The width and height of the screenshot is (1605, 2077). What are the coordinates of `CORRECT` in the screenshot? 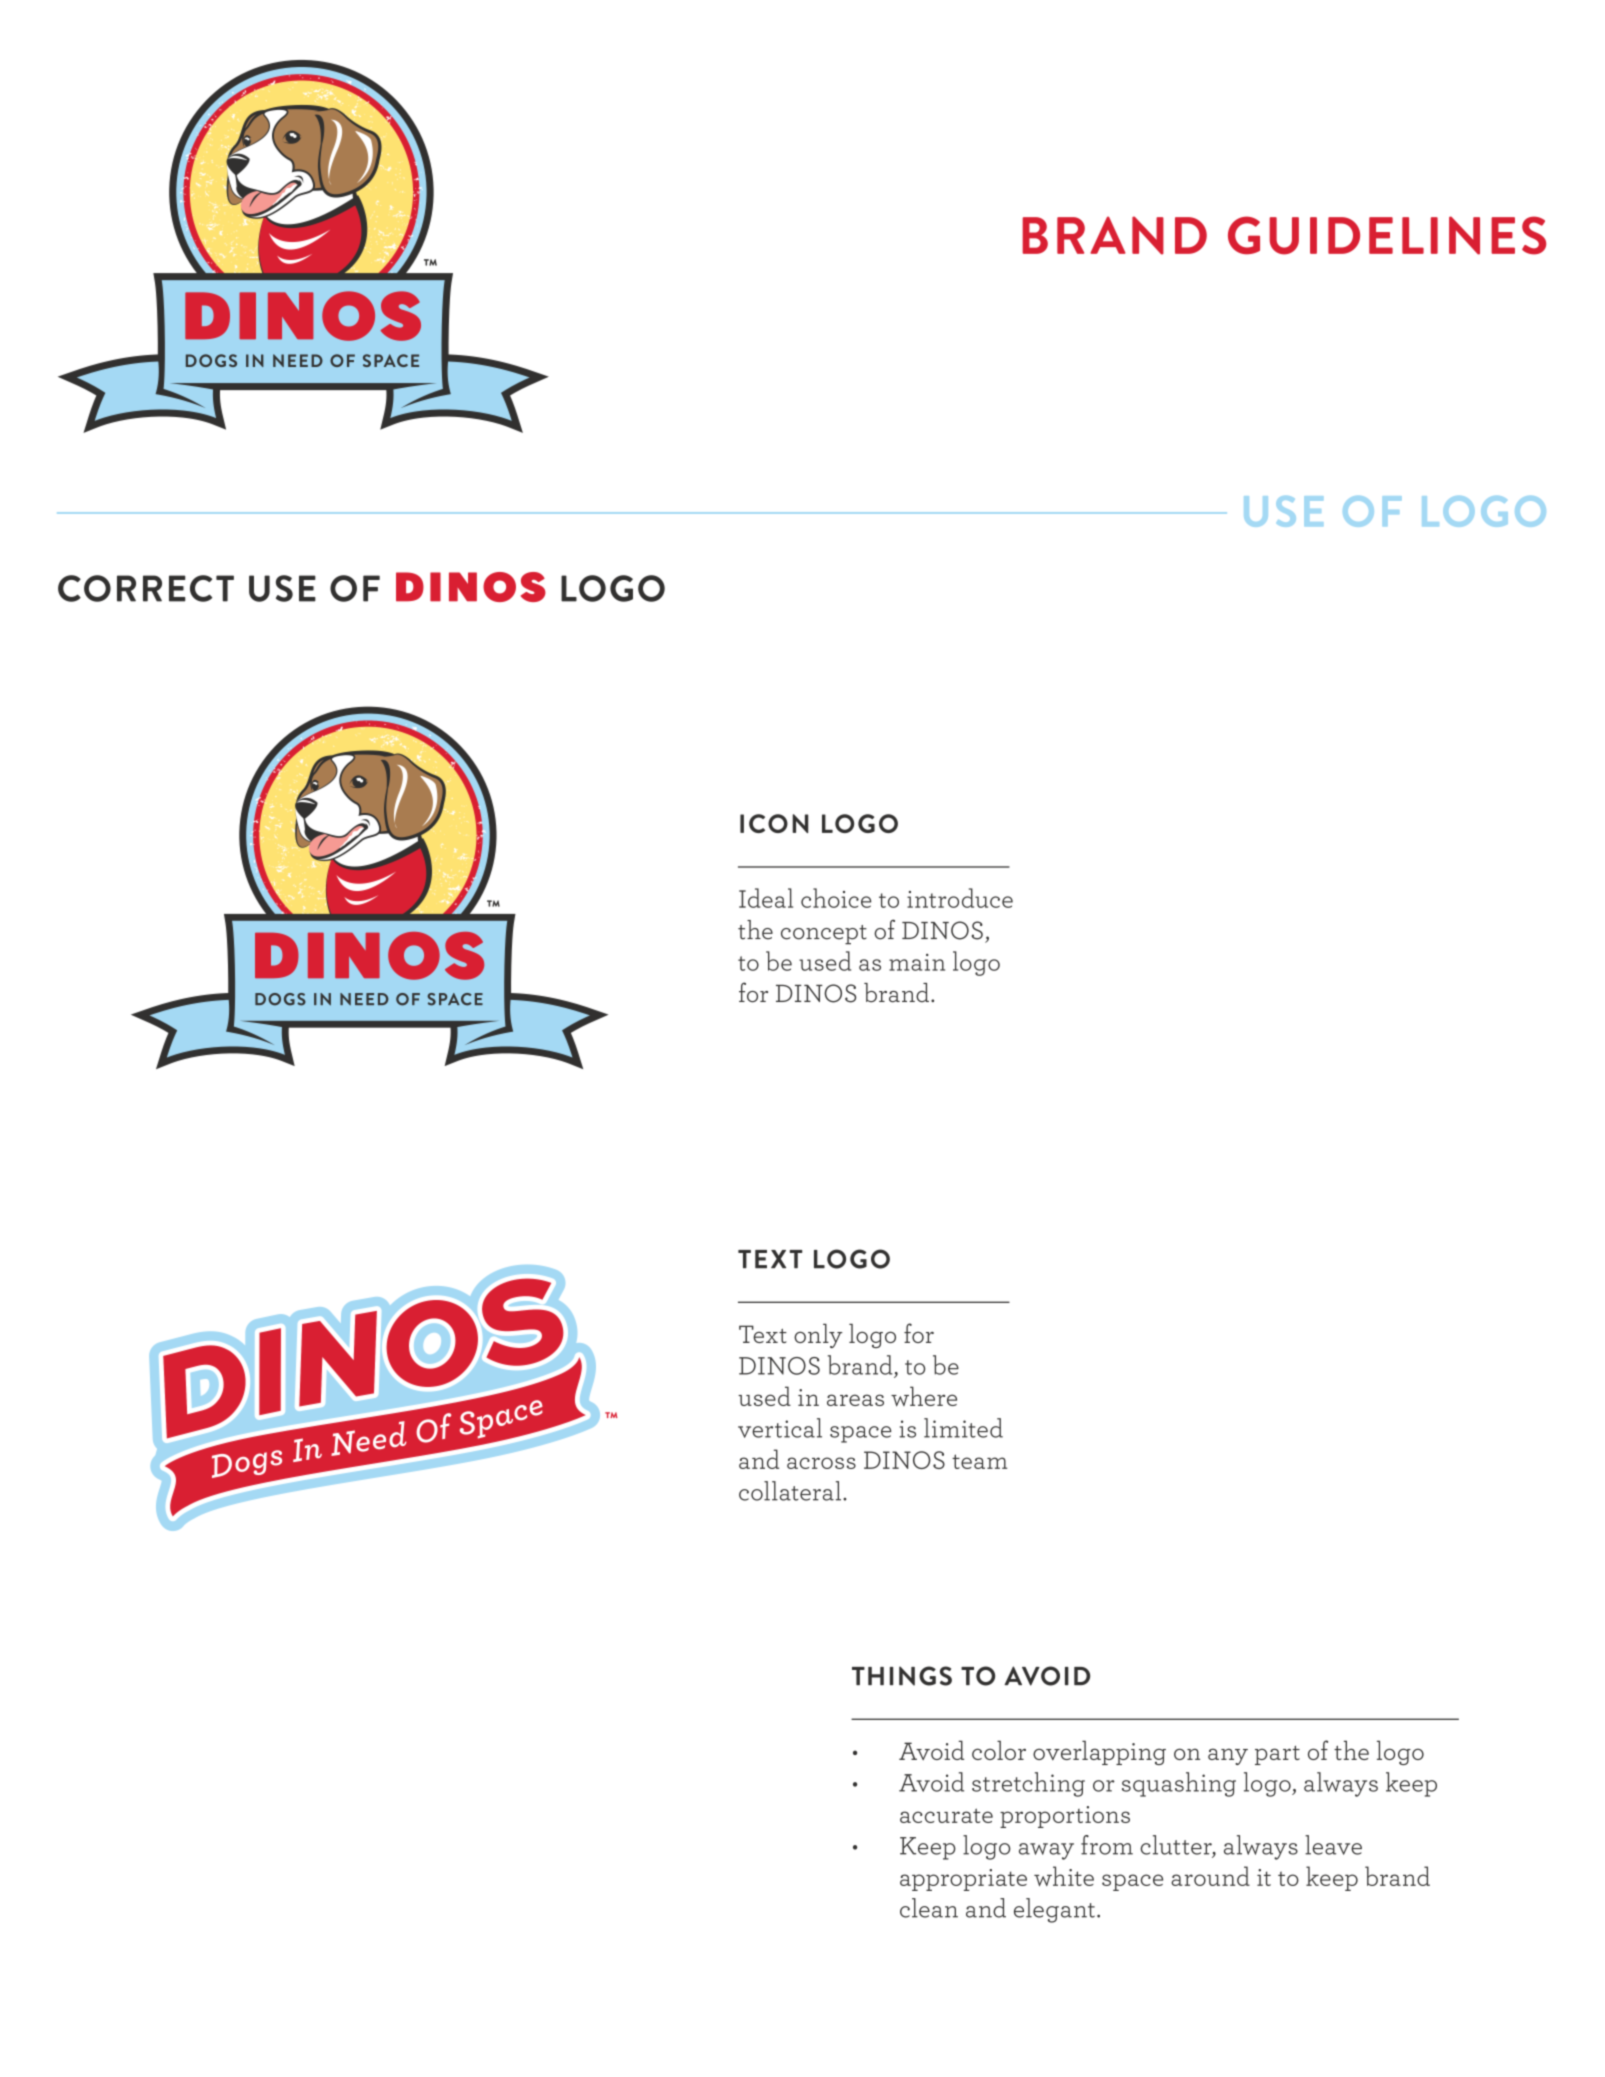 It's located at (146, 588).
